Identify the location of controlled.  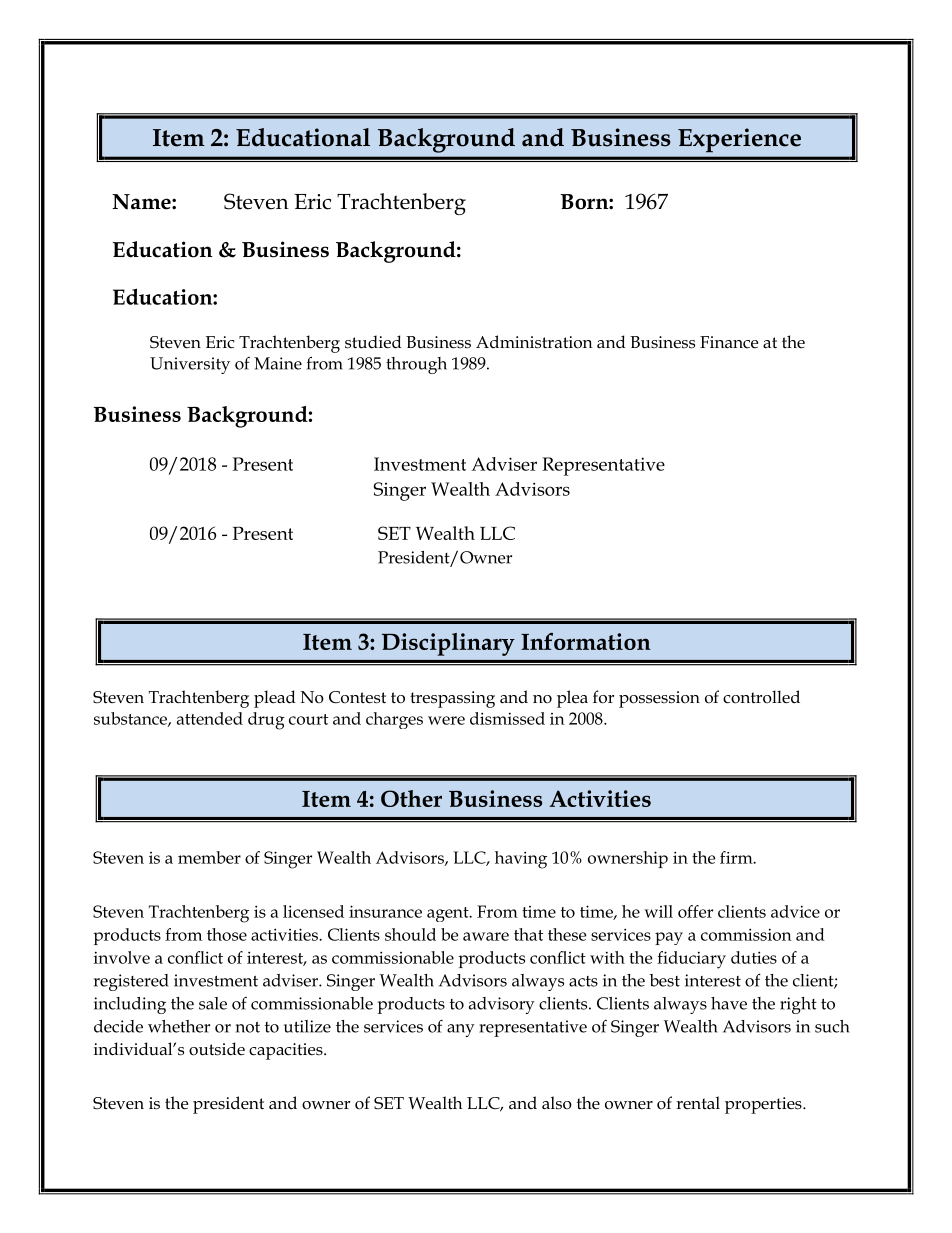
(761, 697).
